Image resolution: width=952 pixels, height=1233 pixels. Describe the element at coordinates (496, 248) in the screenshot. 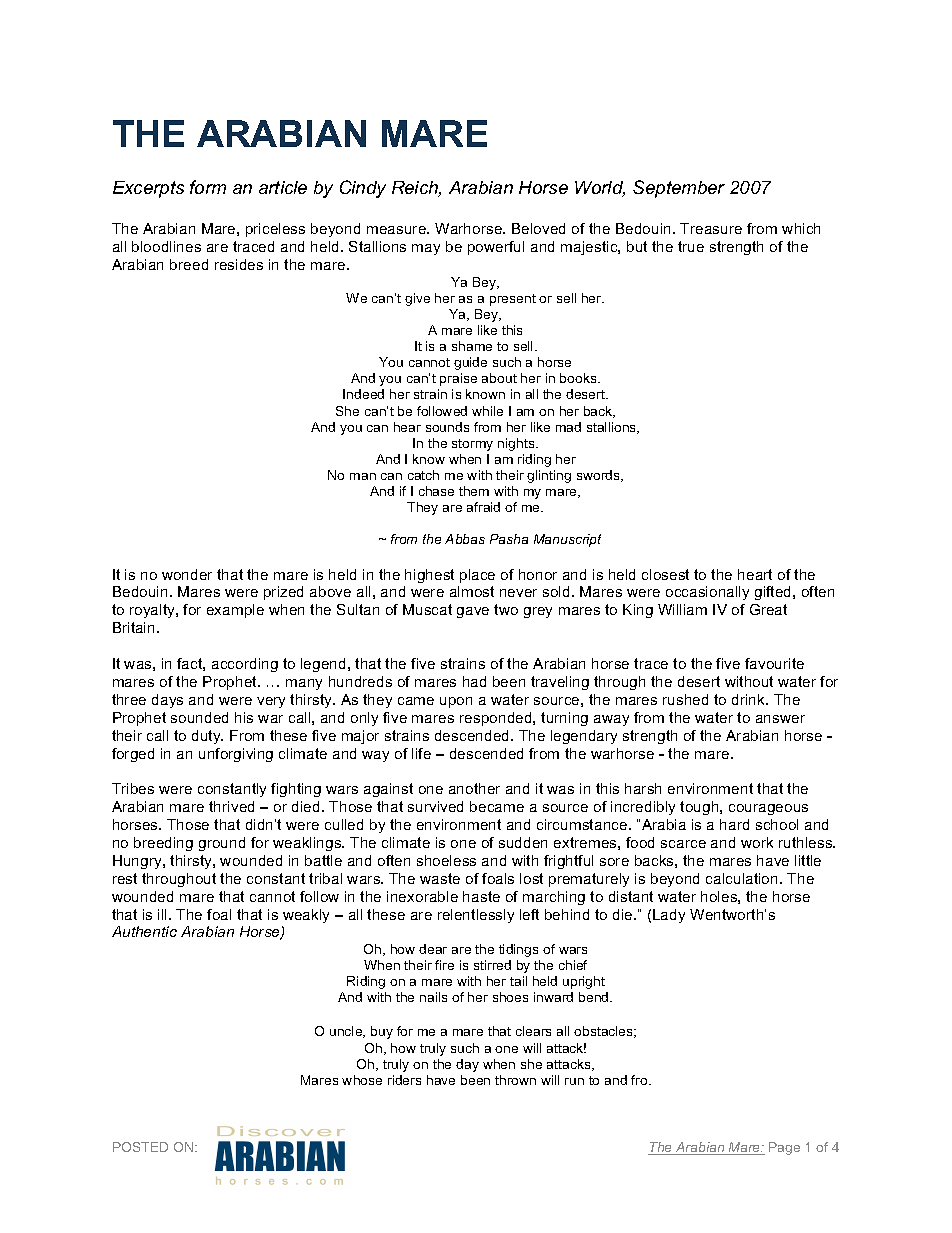

I see `powerful` at that location.
